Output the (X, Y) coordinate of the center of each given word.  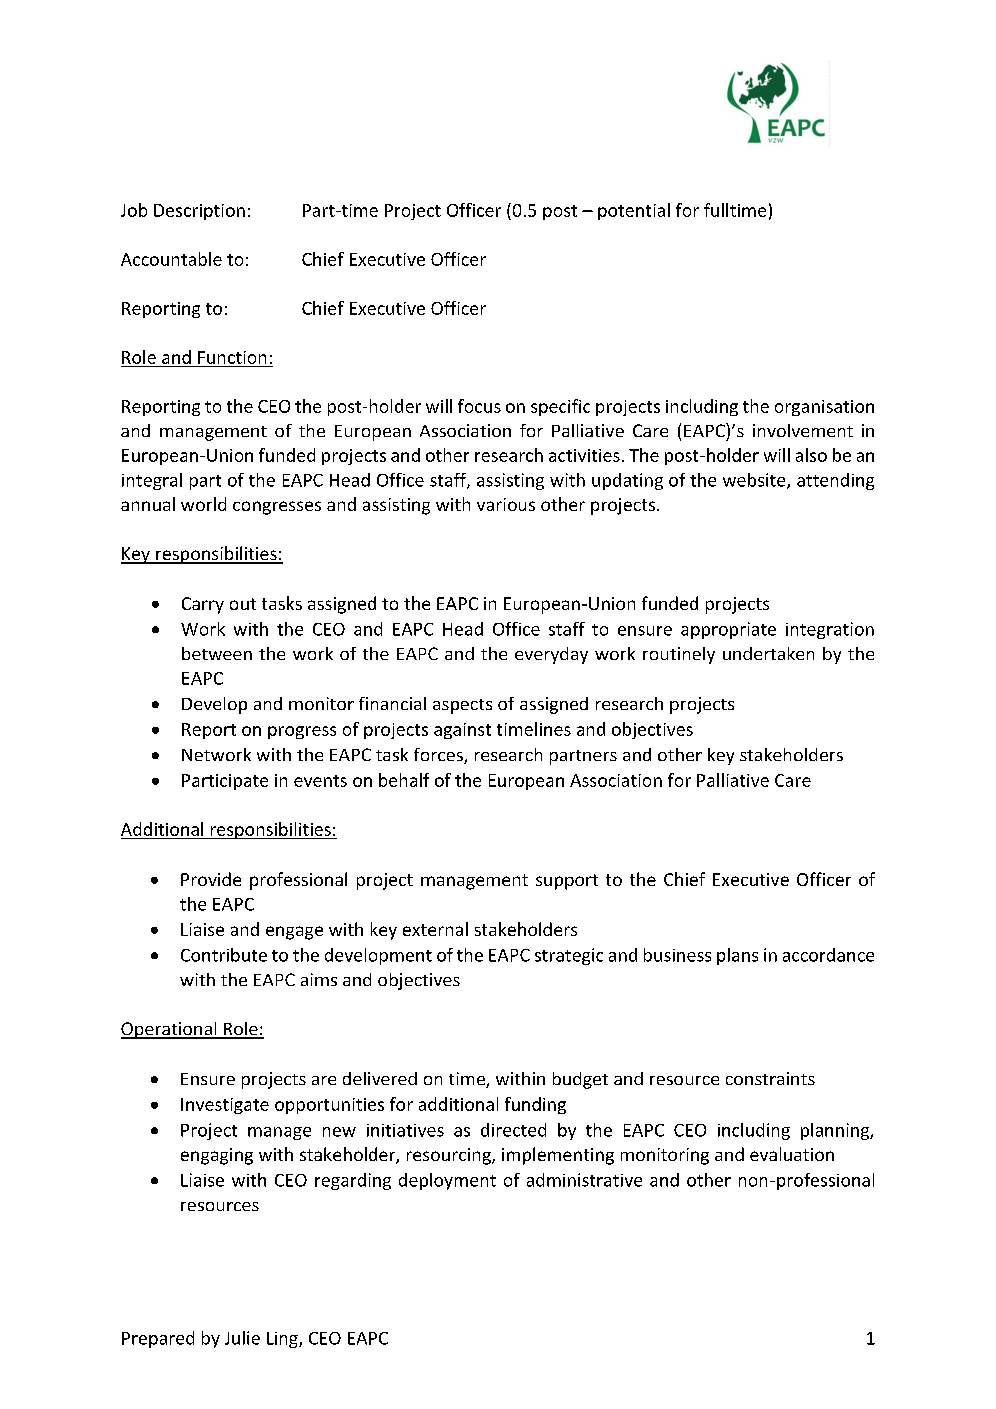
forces (439, 756)
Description (199, 212)
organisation (824, 408)
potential (634, 211)
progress (302, 732)
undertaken (768, 653)
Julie (242, 1338)
